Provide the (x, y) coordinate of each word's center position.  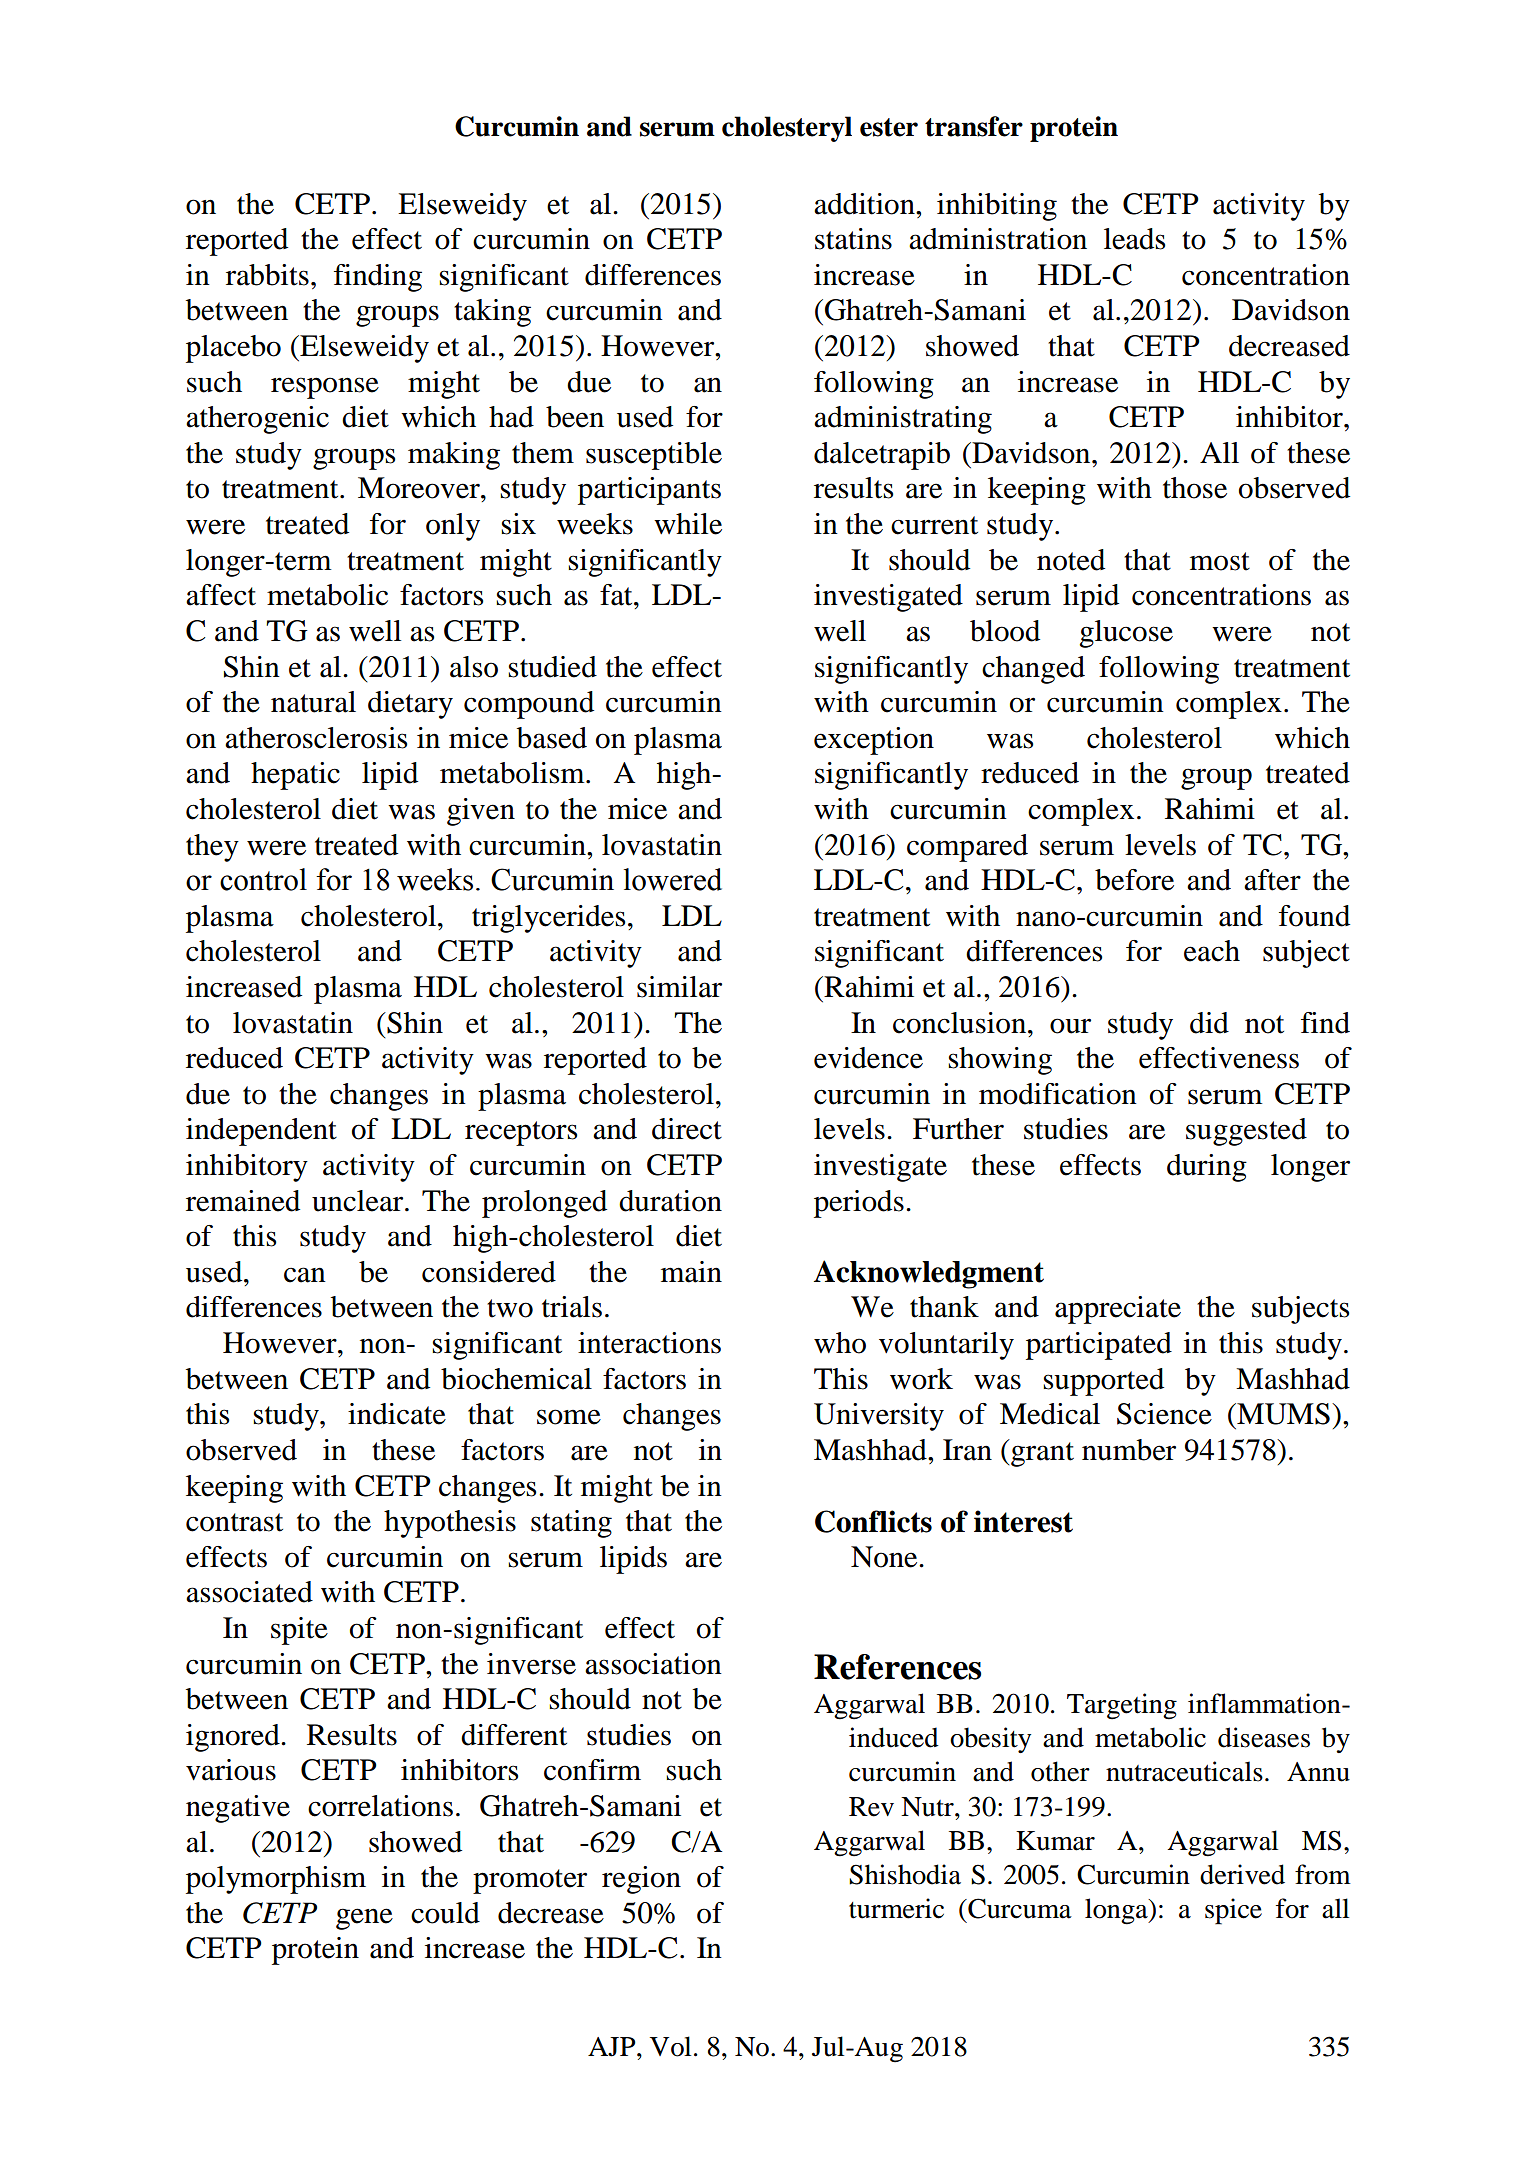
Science (1164, 1414)
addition (865, 204)
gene (364, 1919)
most (1220, 561)
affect (221, 595)
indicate (397, 1414)
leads (1134, 239)
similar (679, 987)
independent (261, 1132)
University (879, 1417)
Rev (871, 1807)
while (688, 524)
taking (492, 313)
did (1209, 1023)
